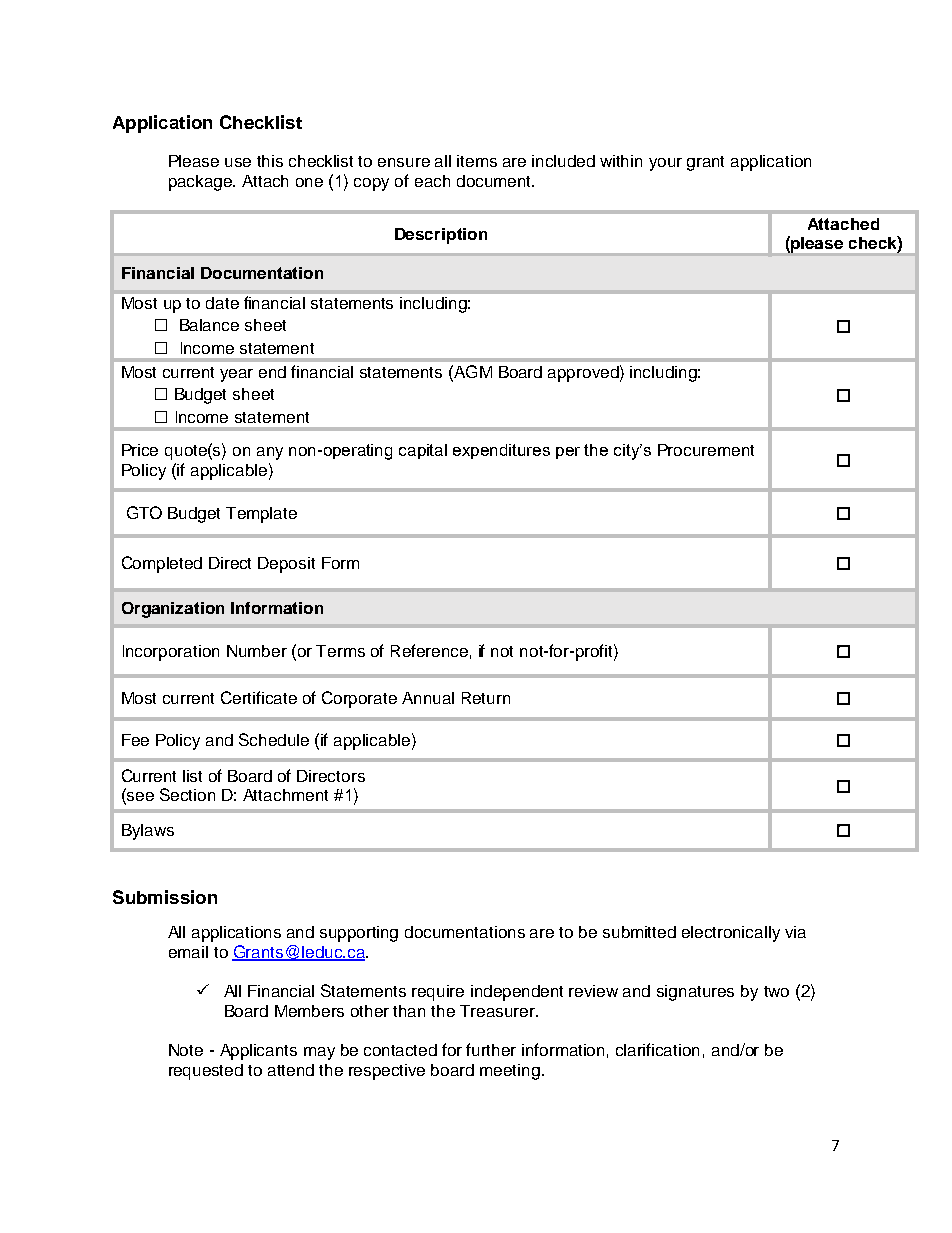  I want to click on further, so click(491, 1049).
